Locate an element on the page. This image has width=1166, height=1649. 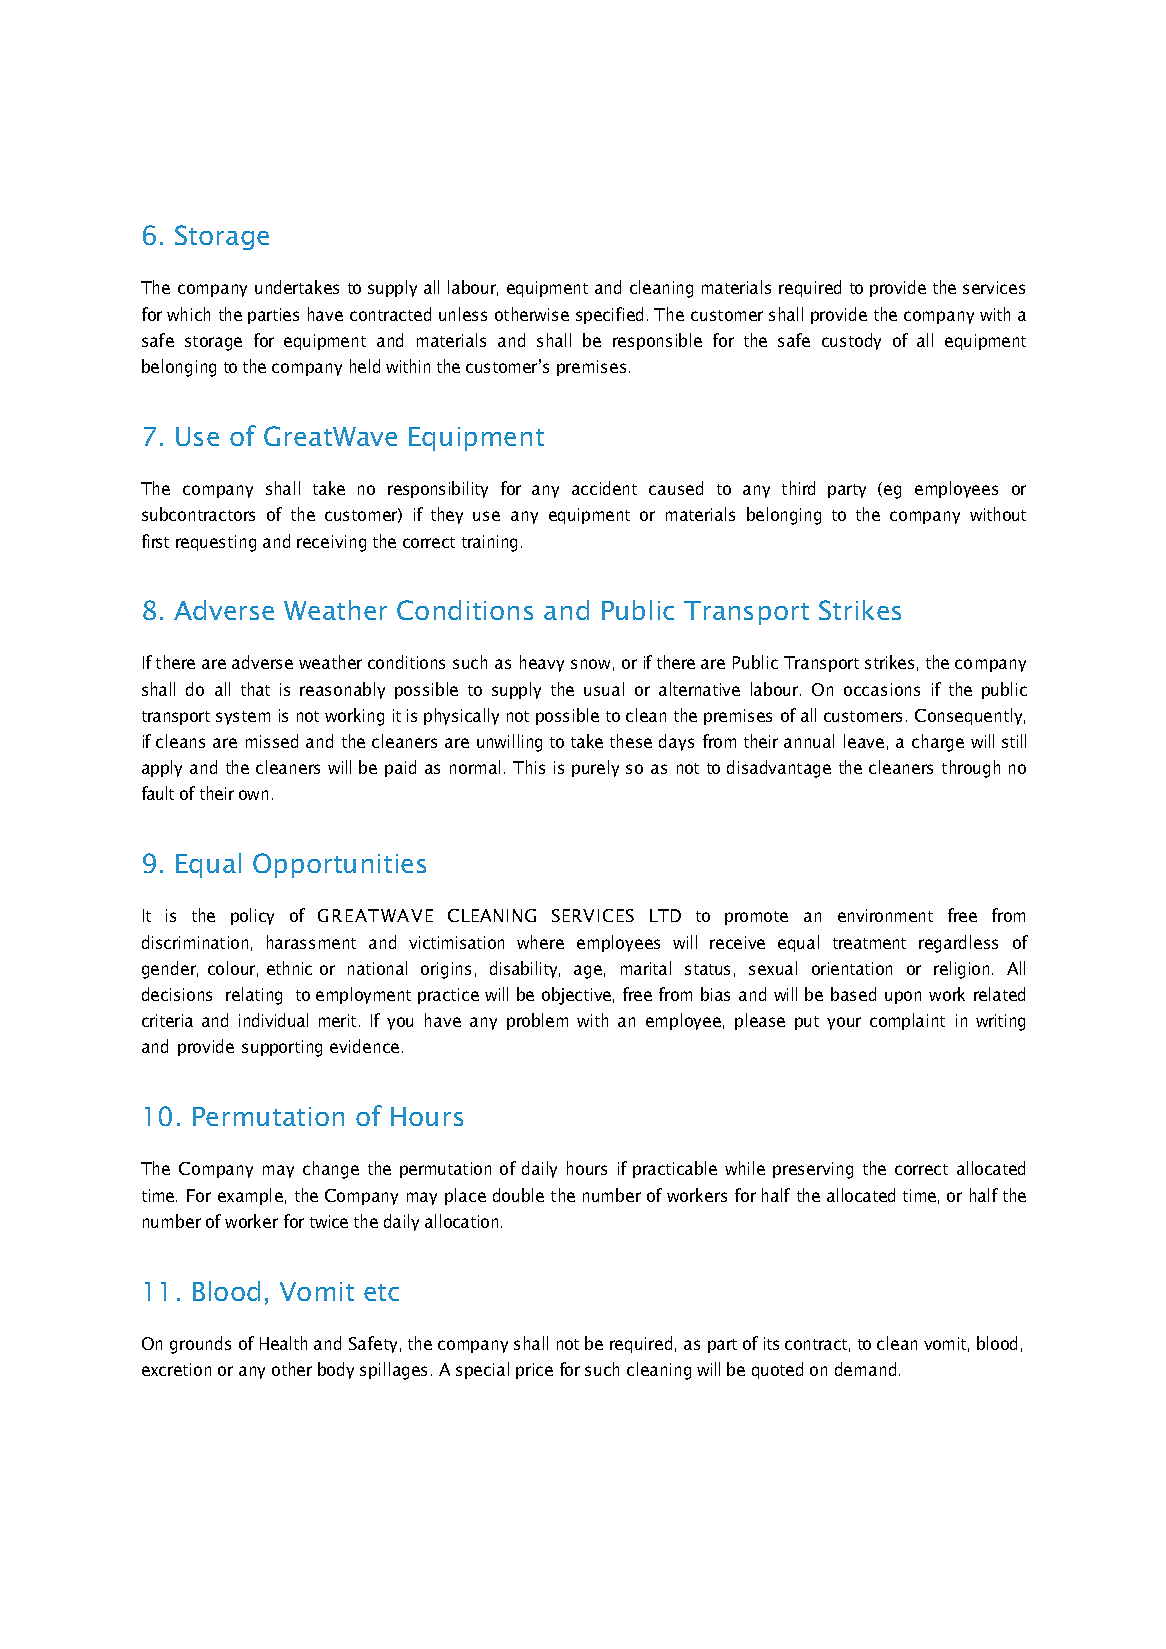
purely is located at coordinates (595, 768).
